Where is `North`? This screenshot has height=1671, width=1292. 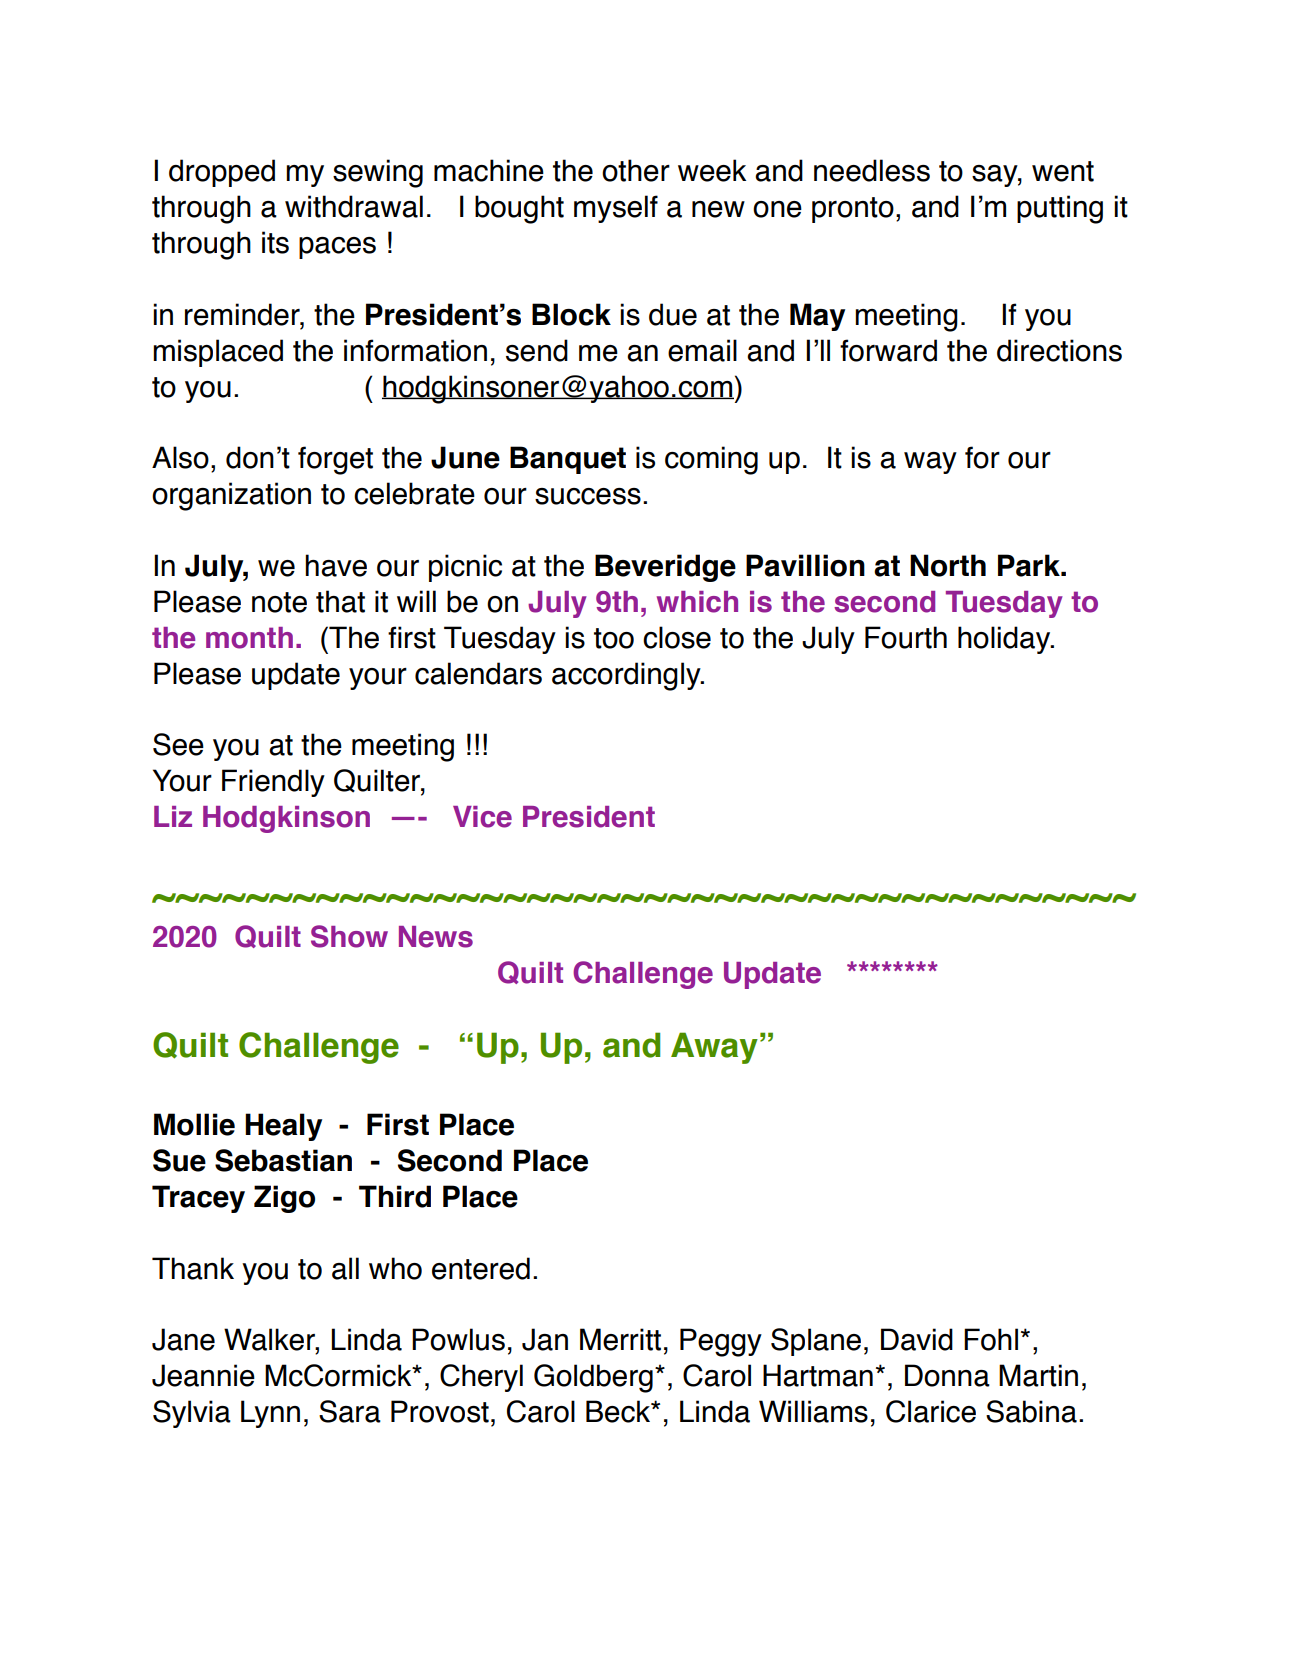
North is located at coordinates (948, 565).
